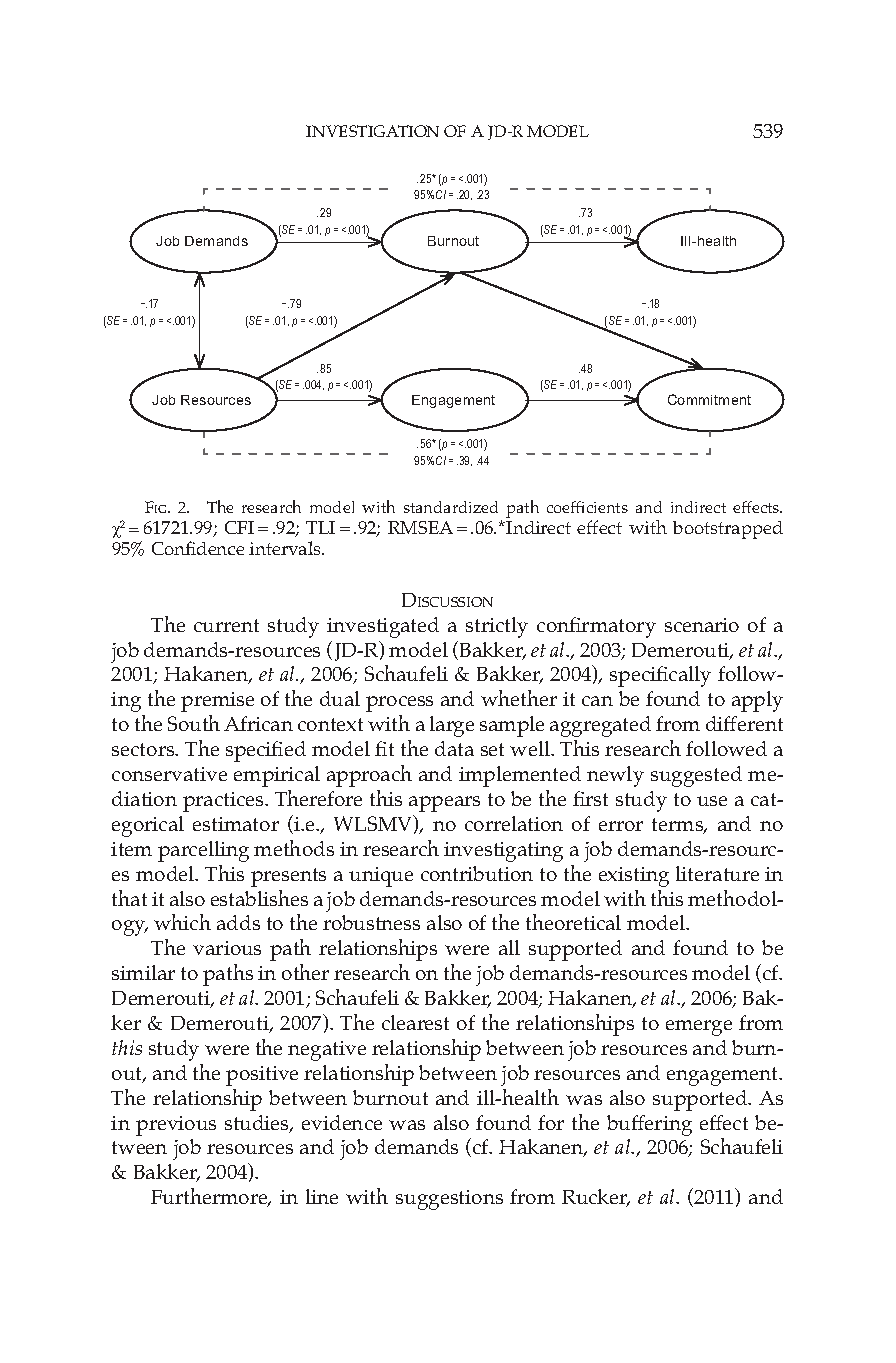  Describe the element at coordinates (587, 507) in the screenshot. I see `coefficients` at that location.
